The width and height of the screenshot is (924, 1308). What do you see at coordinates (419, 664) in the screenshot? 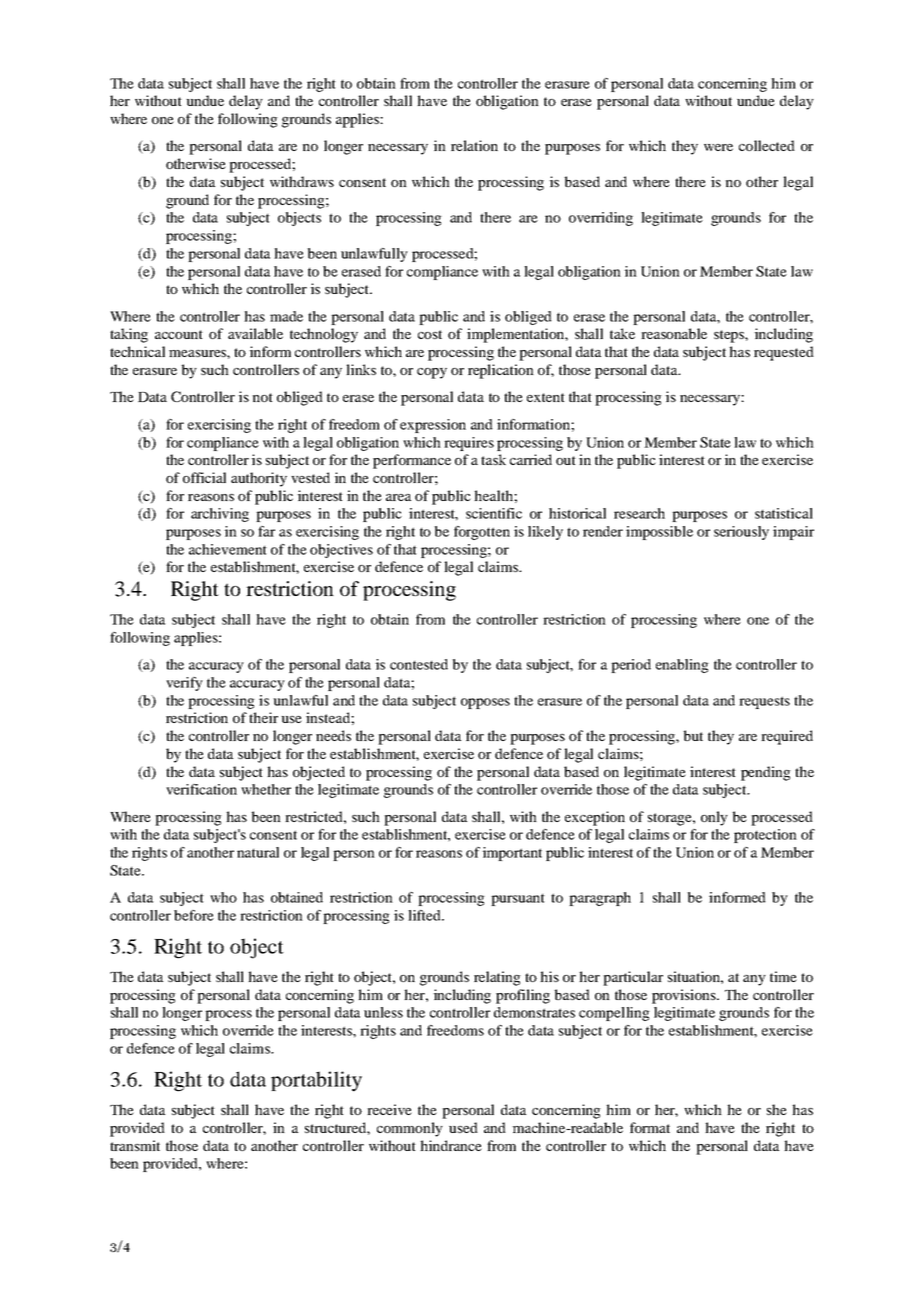
I see `contested` at bounding box center [419, 664].
